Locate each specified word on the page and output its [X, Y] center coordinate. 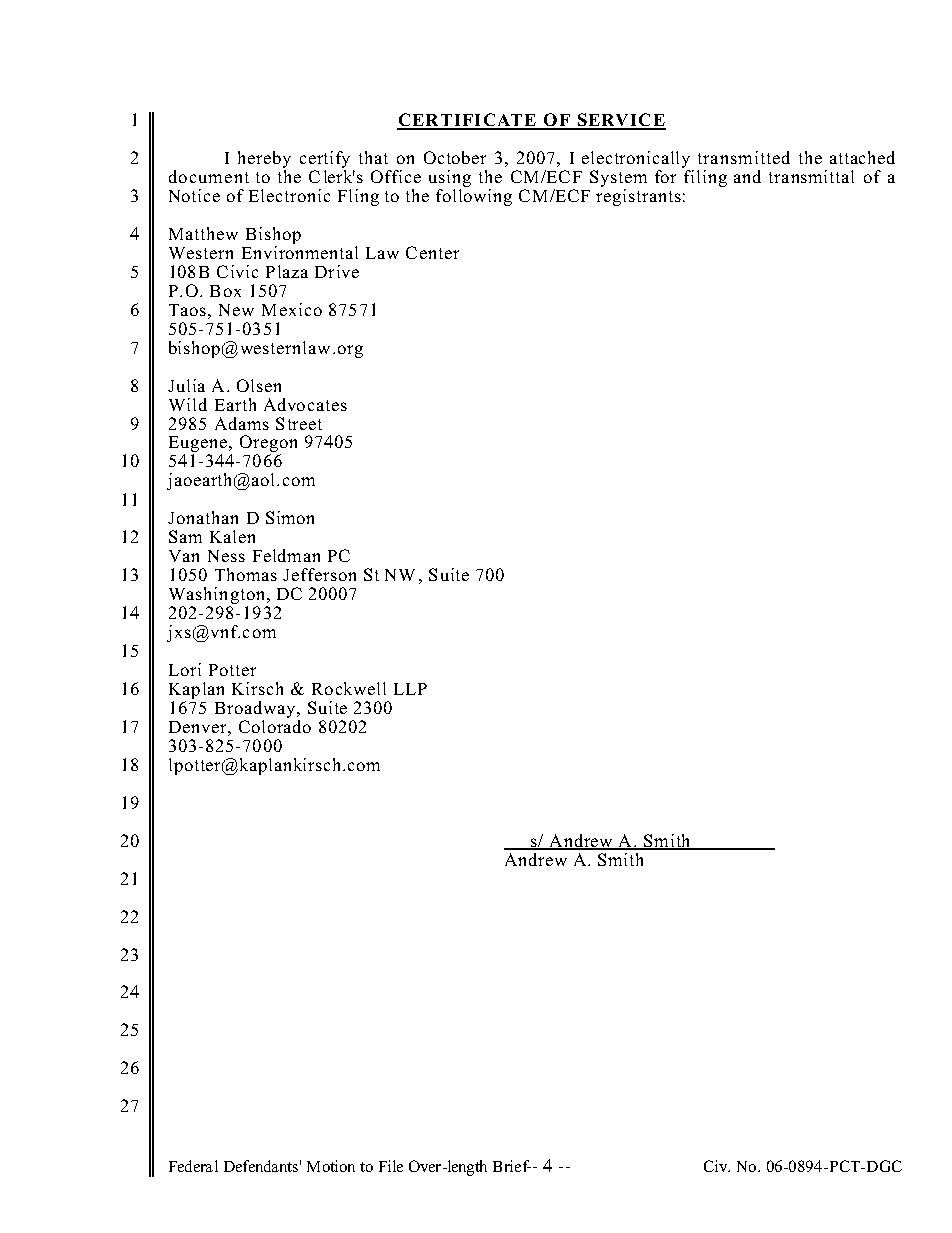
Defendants [261, 1166]
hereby [264, 161]
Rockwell [349, 688]
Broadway [256, 711]
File [391, 1166]
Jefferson [319, 574]
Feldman [286, 555]
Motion [331, 1166]
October [455, 157]
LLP [410, 689]
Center [432, 252]
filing [705, 178]
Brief [512, 1166]
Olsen [259, 385]
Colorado [275, 726]
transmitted [744, 157]
